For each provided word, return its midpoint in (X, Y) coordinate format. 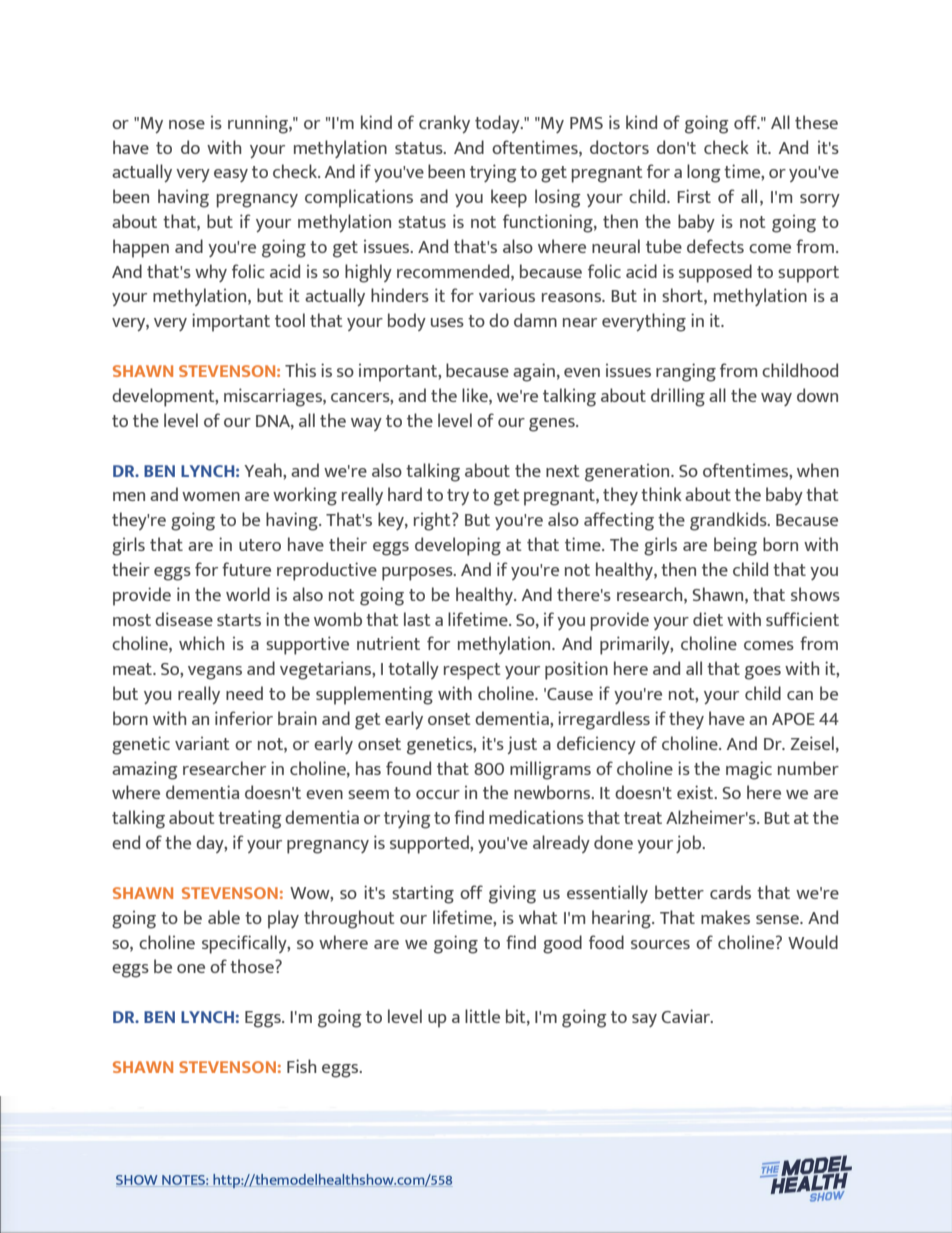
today (498, 124)
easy (231, 175)
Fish (301, 1066)
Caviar (687, 1016)
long (704, 173)
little (482, 1016)
